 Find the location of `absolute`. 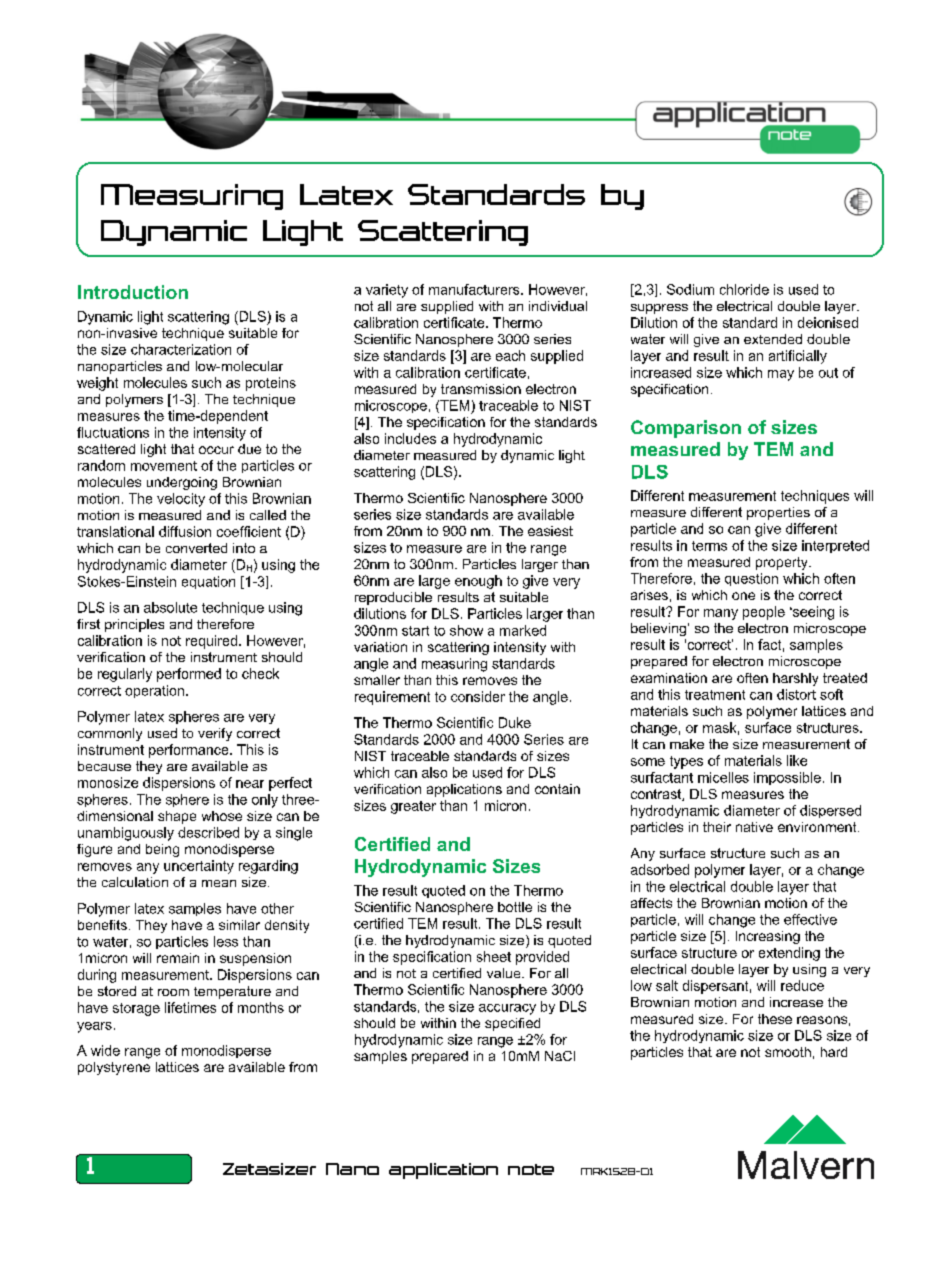

absolute is located at coordinates (170, 607).
